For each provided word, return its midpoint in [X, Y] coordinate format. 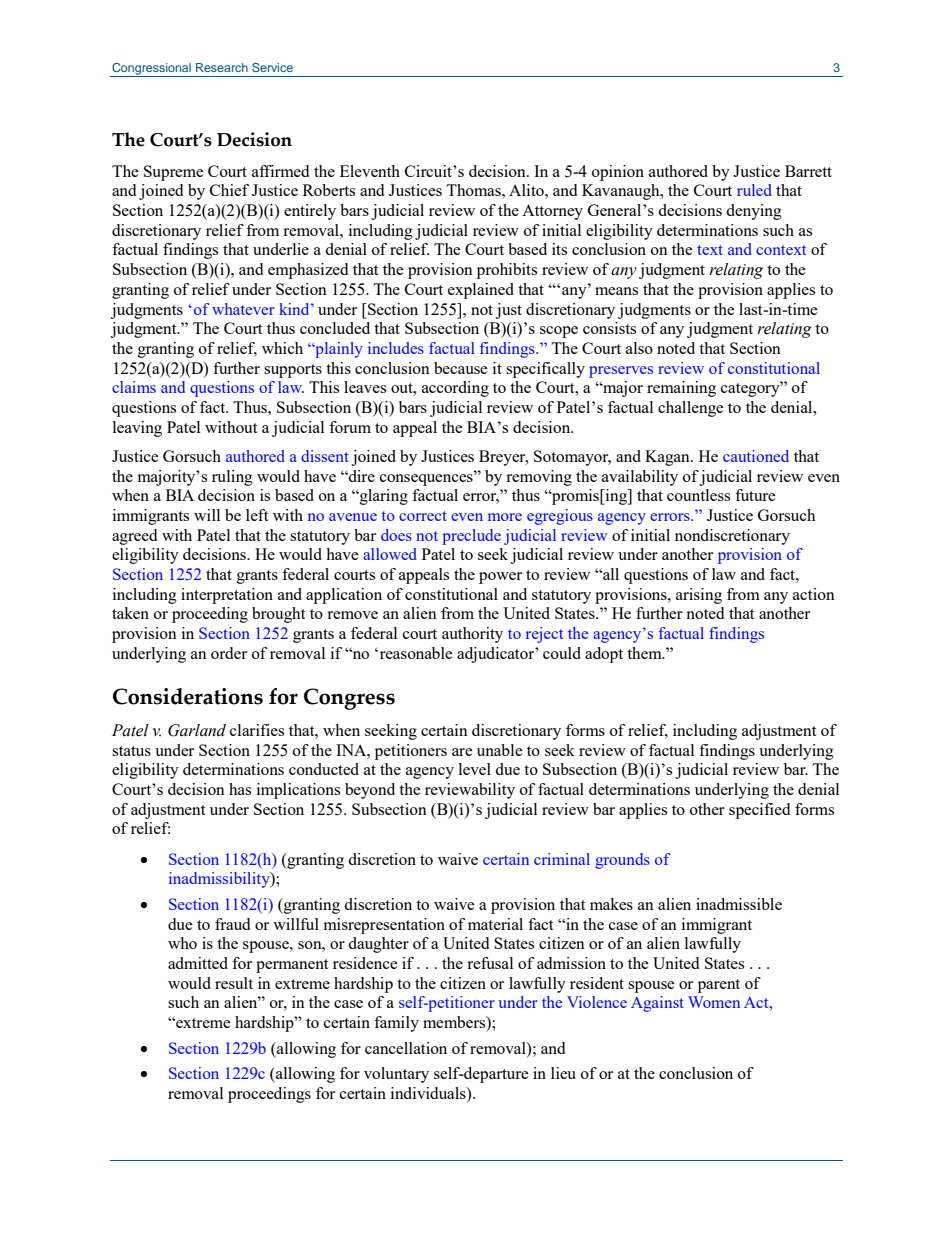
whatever [243, 309]
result [234, 983]
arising [699, 596]
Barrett [808, 171]
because [461, 368]
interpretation [227, 596]
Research [222, 67]
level [475, 769]
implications [298, 791]
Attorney [552, 212]
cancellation [406, 1048]
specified [759, 811]
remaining [681, 389]
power [500, 578]
